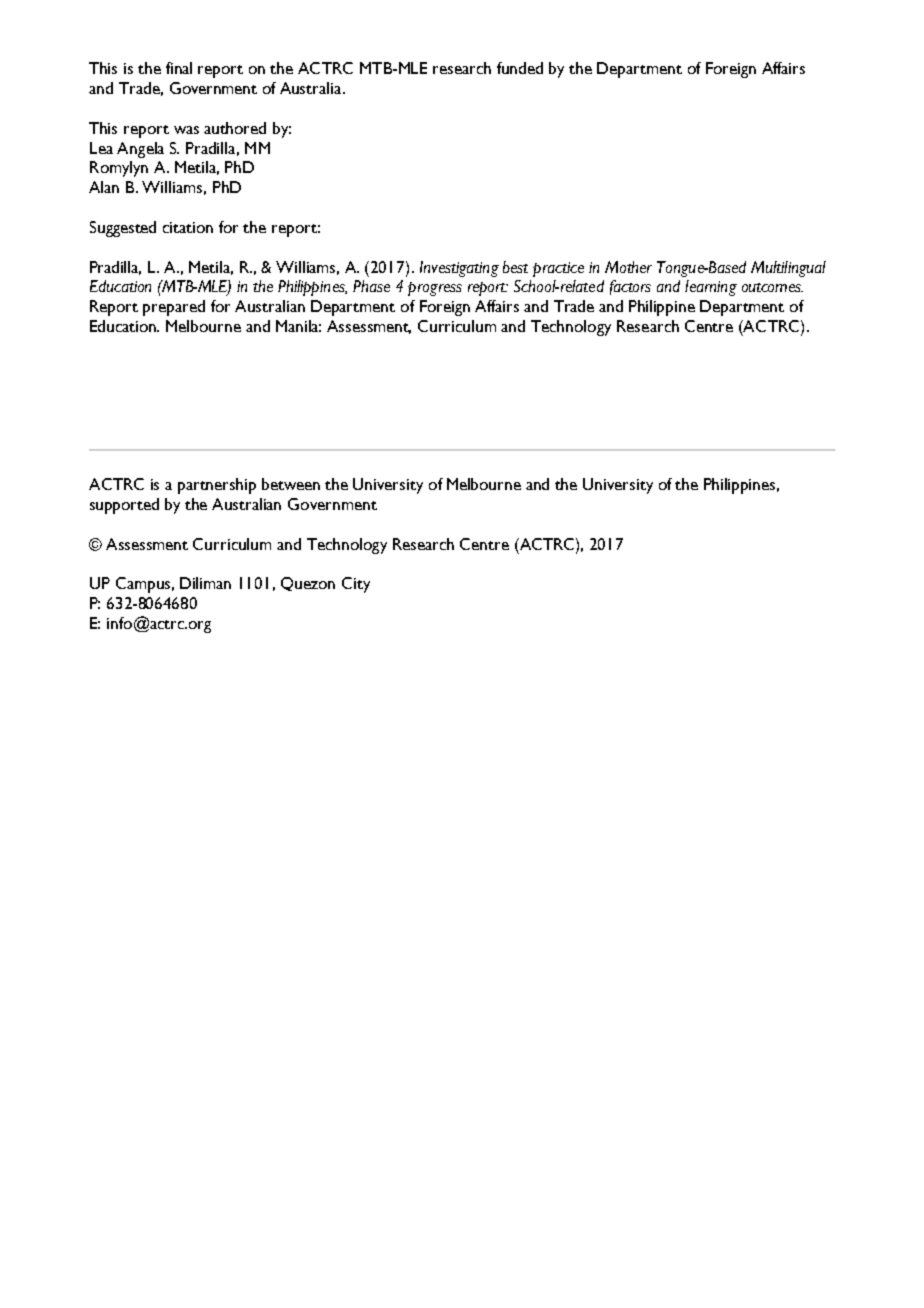 The image size is (924, 1308). I want to click on final, so click(179, 68).
